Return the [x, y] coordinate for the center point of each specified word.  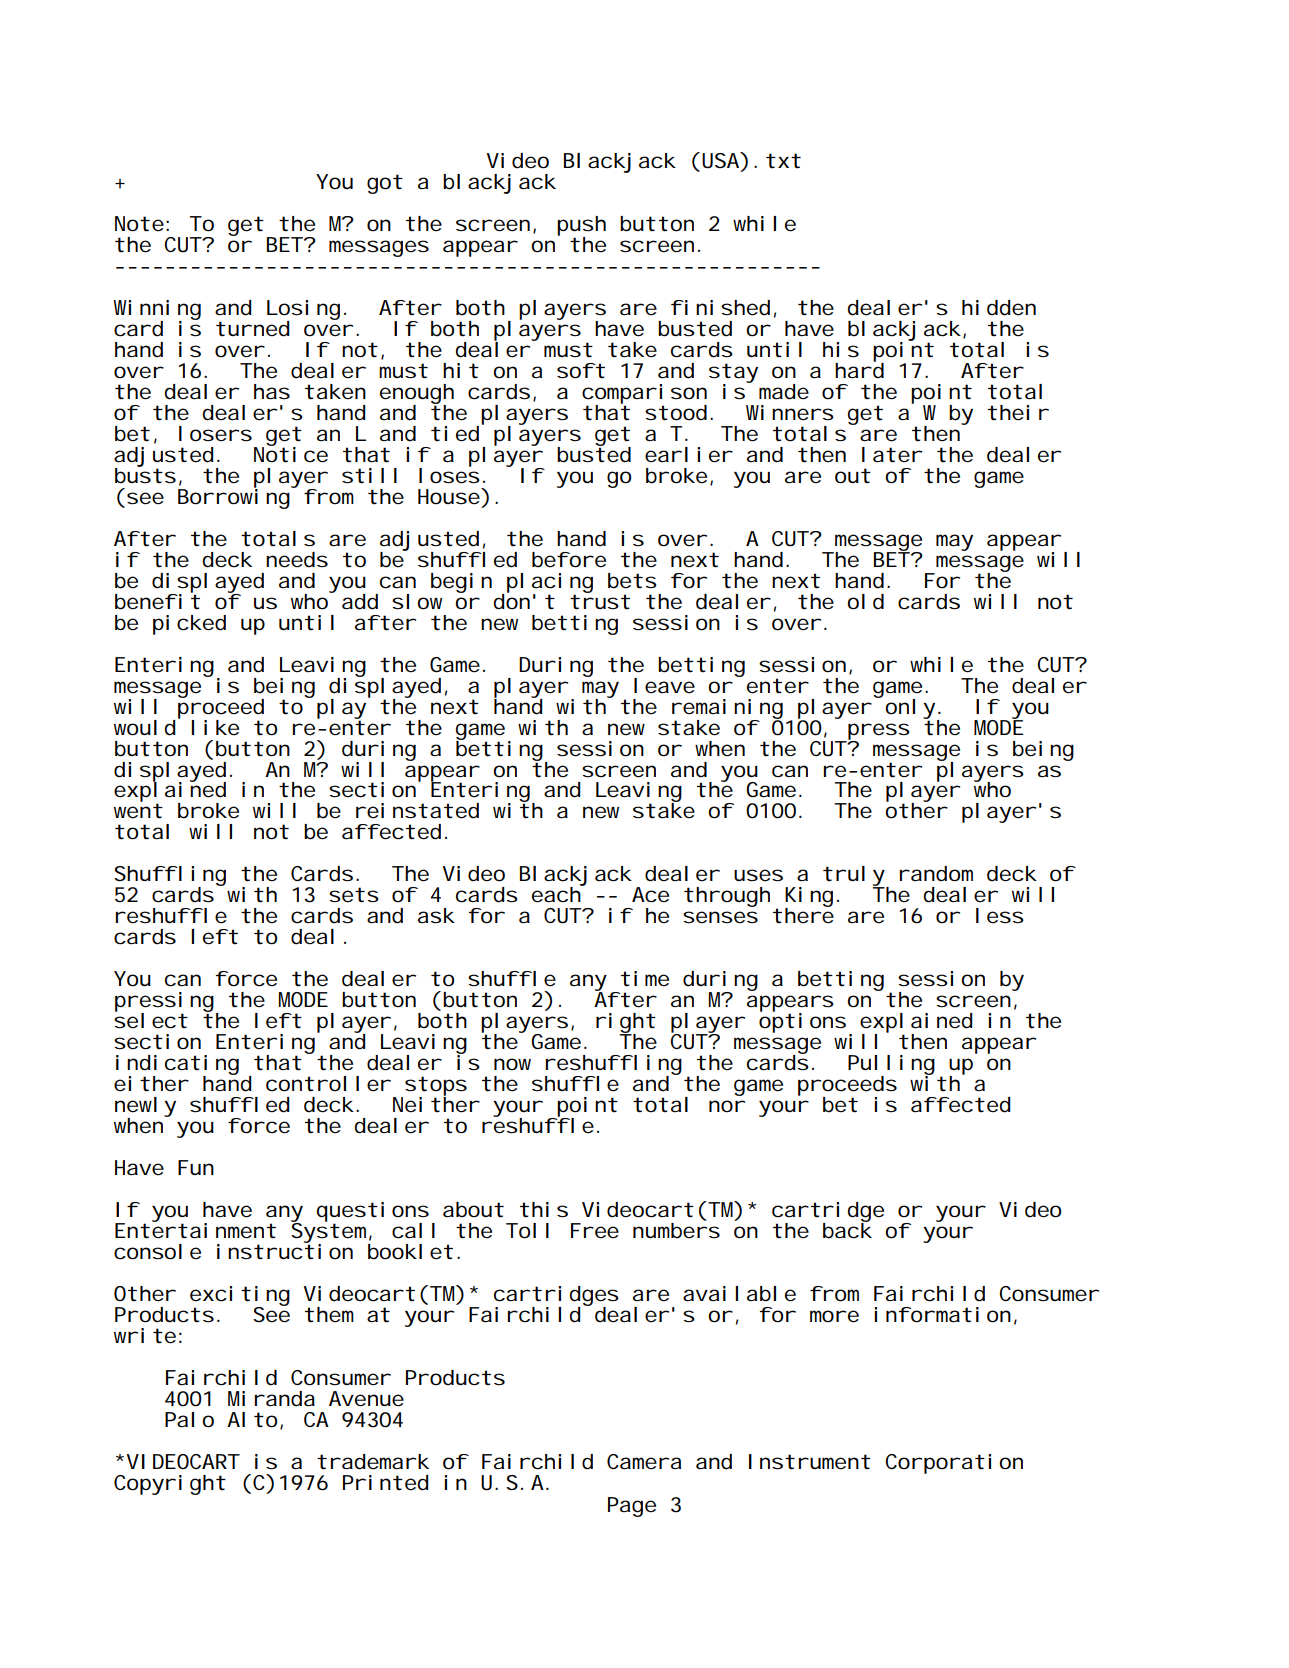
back [847, 1229]
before [569, 560]
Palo [189, 1420]
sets [354, 895]
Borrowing [235, 497]
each [557, 894]
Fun [196, 1167]
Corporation [954, 1464]
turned [253, 329]
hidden [999, 308]
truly [854, 877]
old [865, 602]
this [544, 1210]
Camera [644, 1462]
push [581, 227]
